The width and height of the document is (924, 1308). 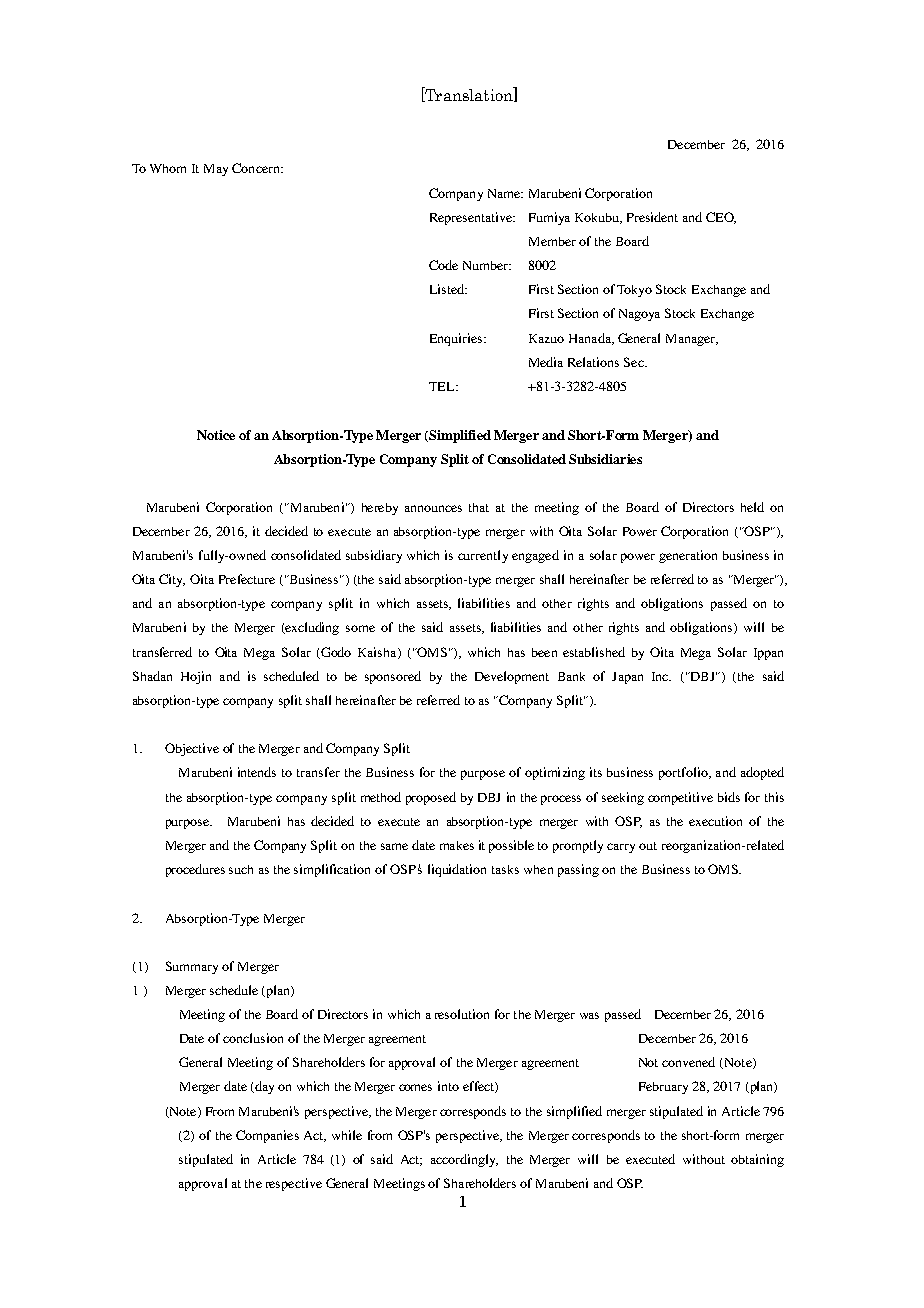 What do you see at coordinates (469, 94) in the document?
I see `Translation` at bounding box center [469, 94].
